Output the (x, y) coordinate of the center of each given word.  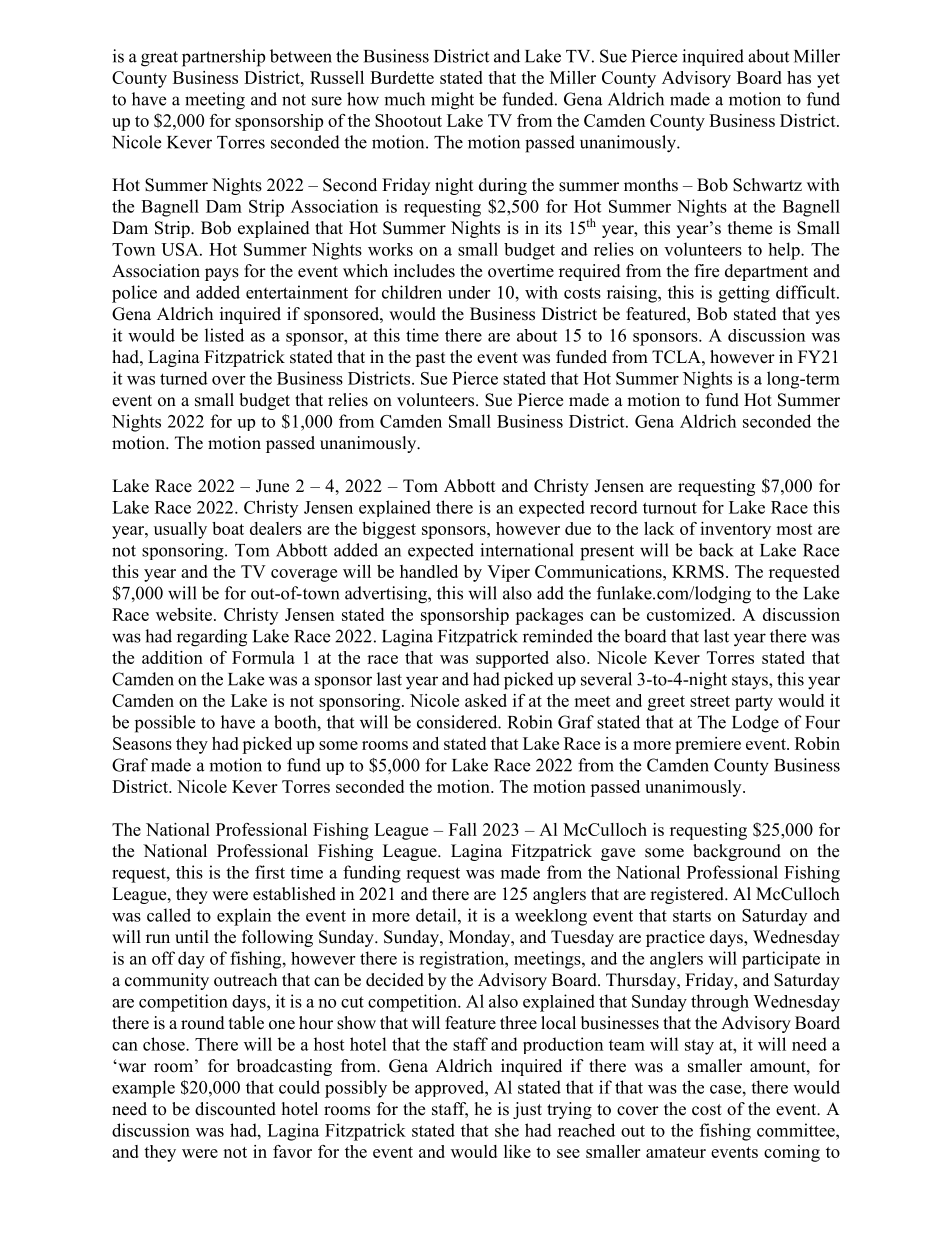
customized (690, 614)
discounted (235, 1109)
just (527, 1110)
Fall (463, 829)
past (430, 359)
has (799, 77)
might (452, 101)
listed (224, 335)
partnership (223, 58)
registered (688, 895)
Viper (508, 573)
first (270, 872)
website (184, 614)
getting (744, 294)
